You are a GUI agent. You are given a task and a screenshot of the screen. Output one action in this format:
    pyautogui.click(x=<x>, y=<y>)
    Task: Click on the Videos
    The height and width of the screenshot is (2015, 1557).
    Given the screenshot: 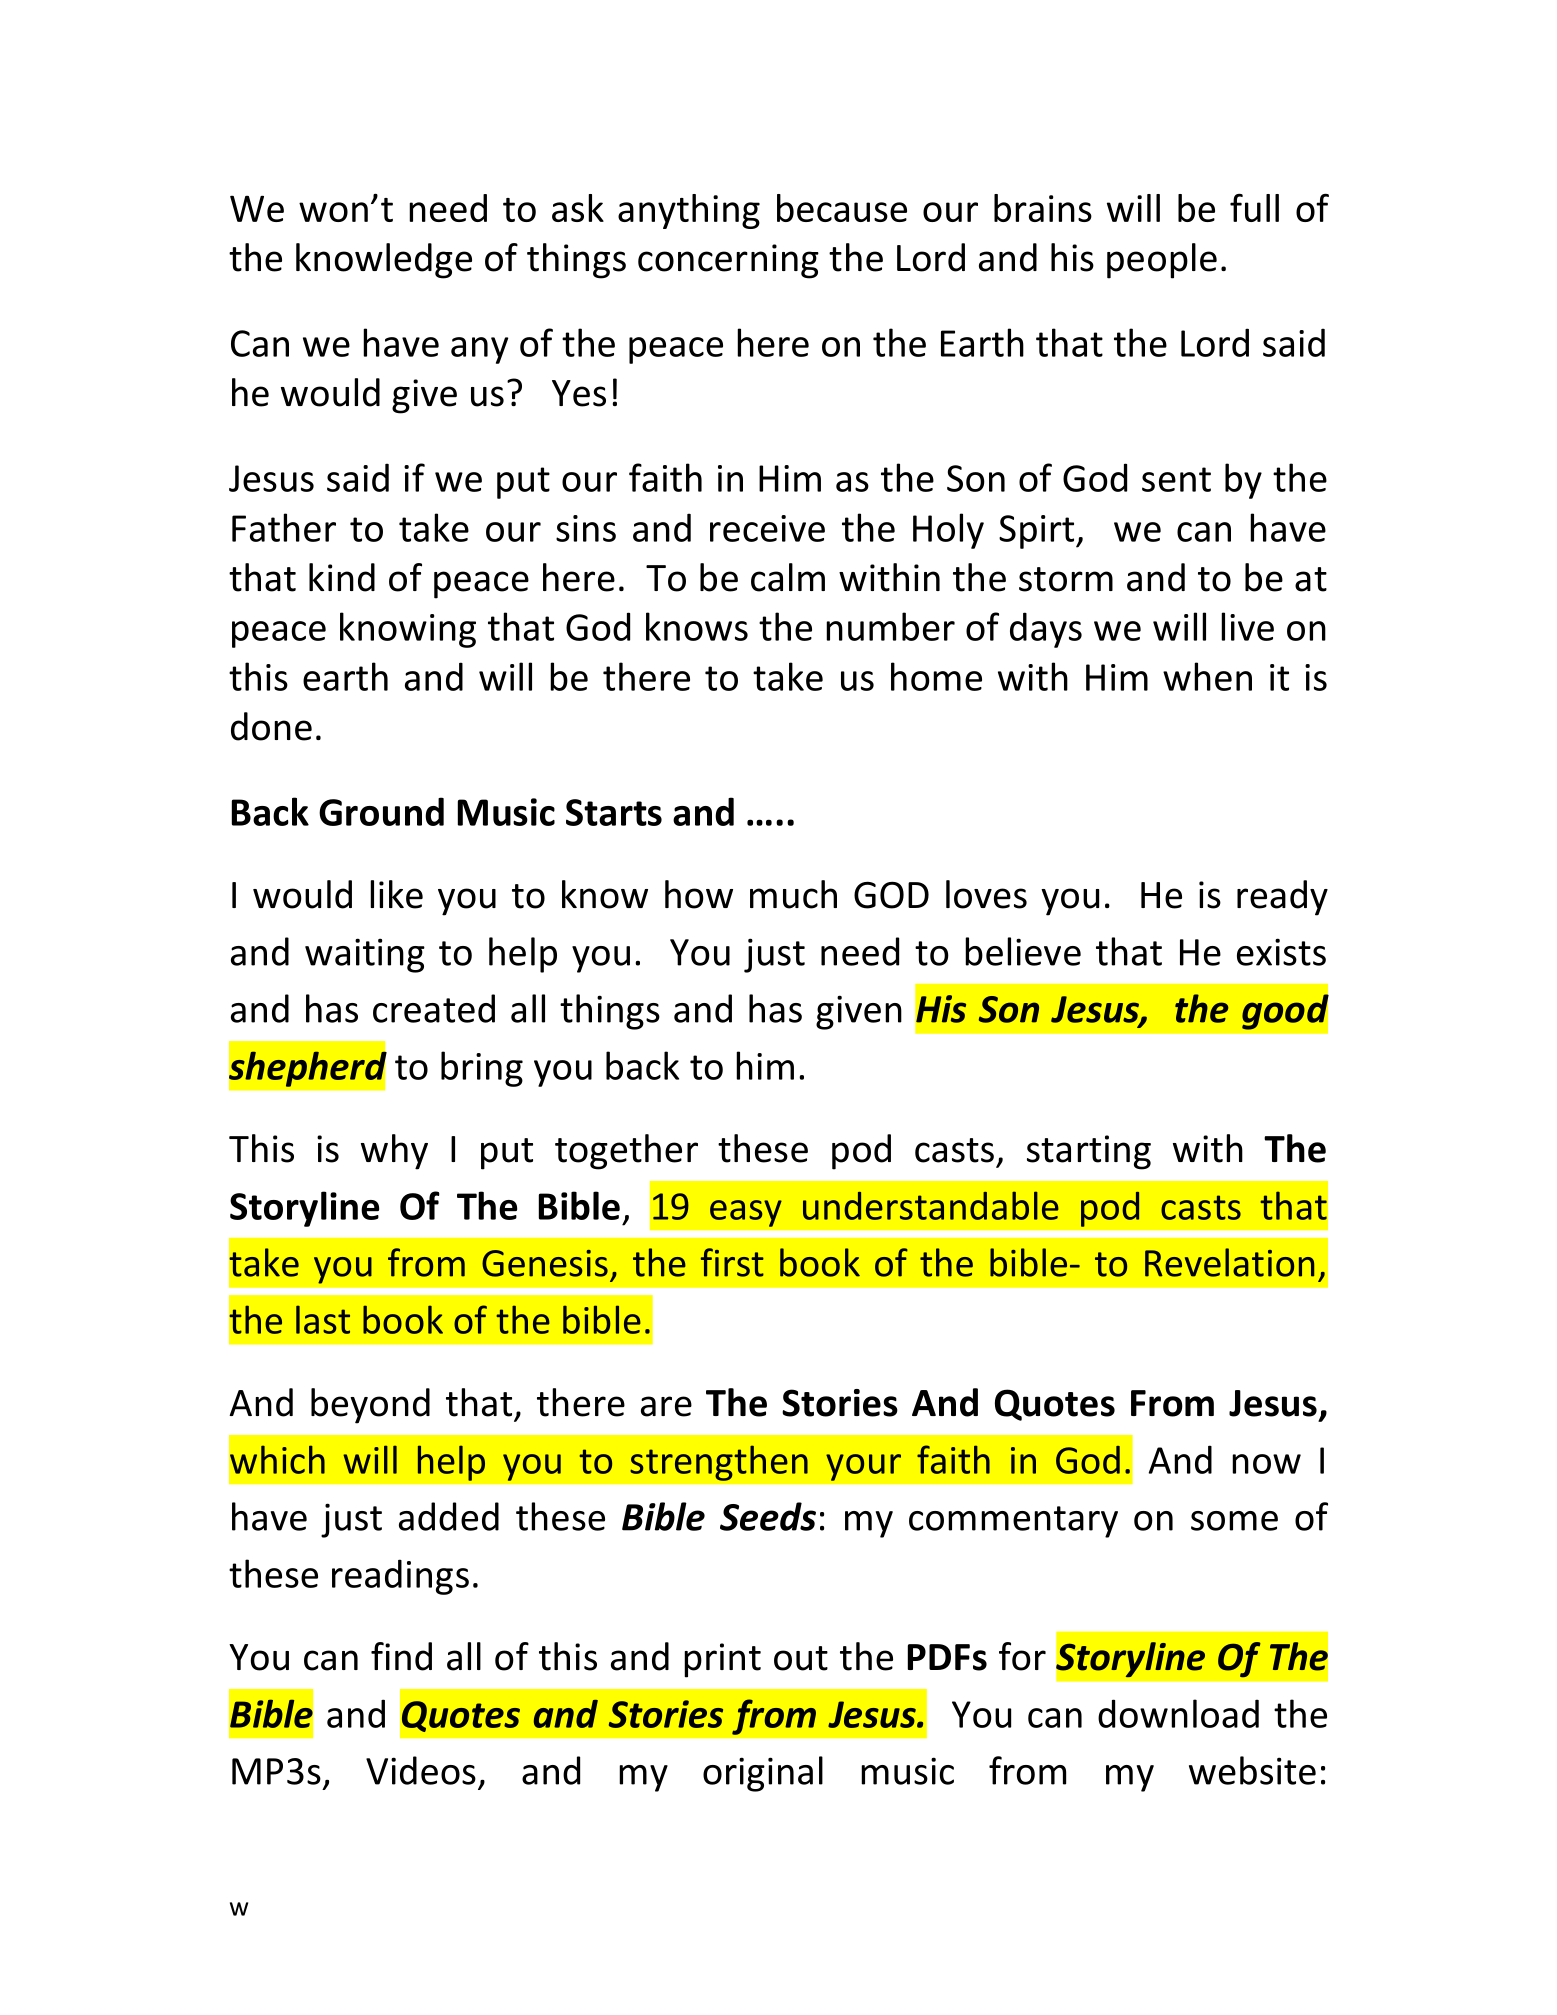 What is the action you would take?
    pyautogui.click(x=421, y=1770)
